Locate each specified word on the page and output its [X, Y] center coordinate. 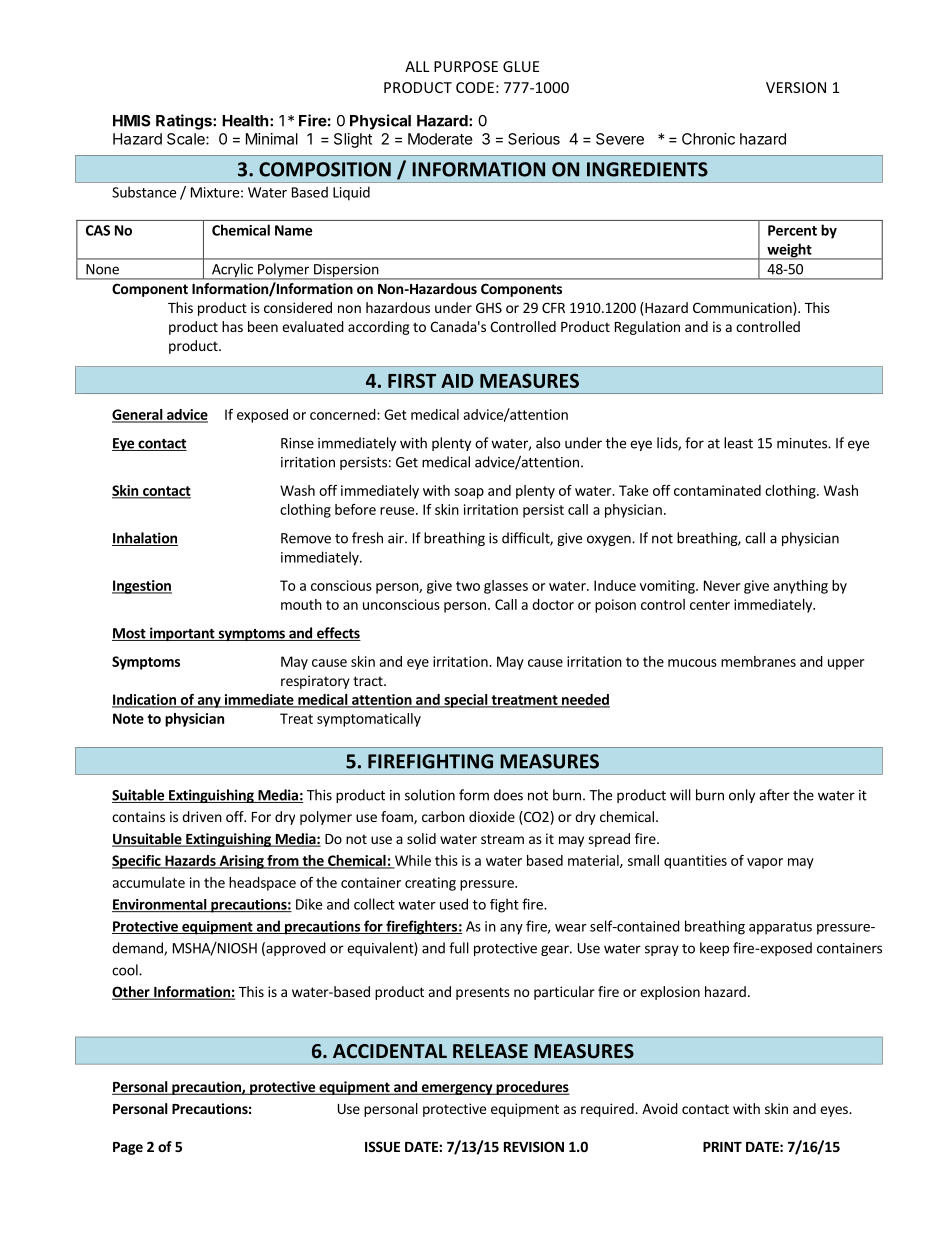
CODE [475, 87]
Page [128, 1148]
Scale [187, 139]
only [742, 796]
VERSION [796, 87]
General [138, 415]
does [508, 795]
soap [469, 493]
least [738, 443]
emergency [457, 1089]
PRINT [722, 1147]
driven [202, 816]
